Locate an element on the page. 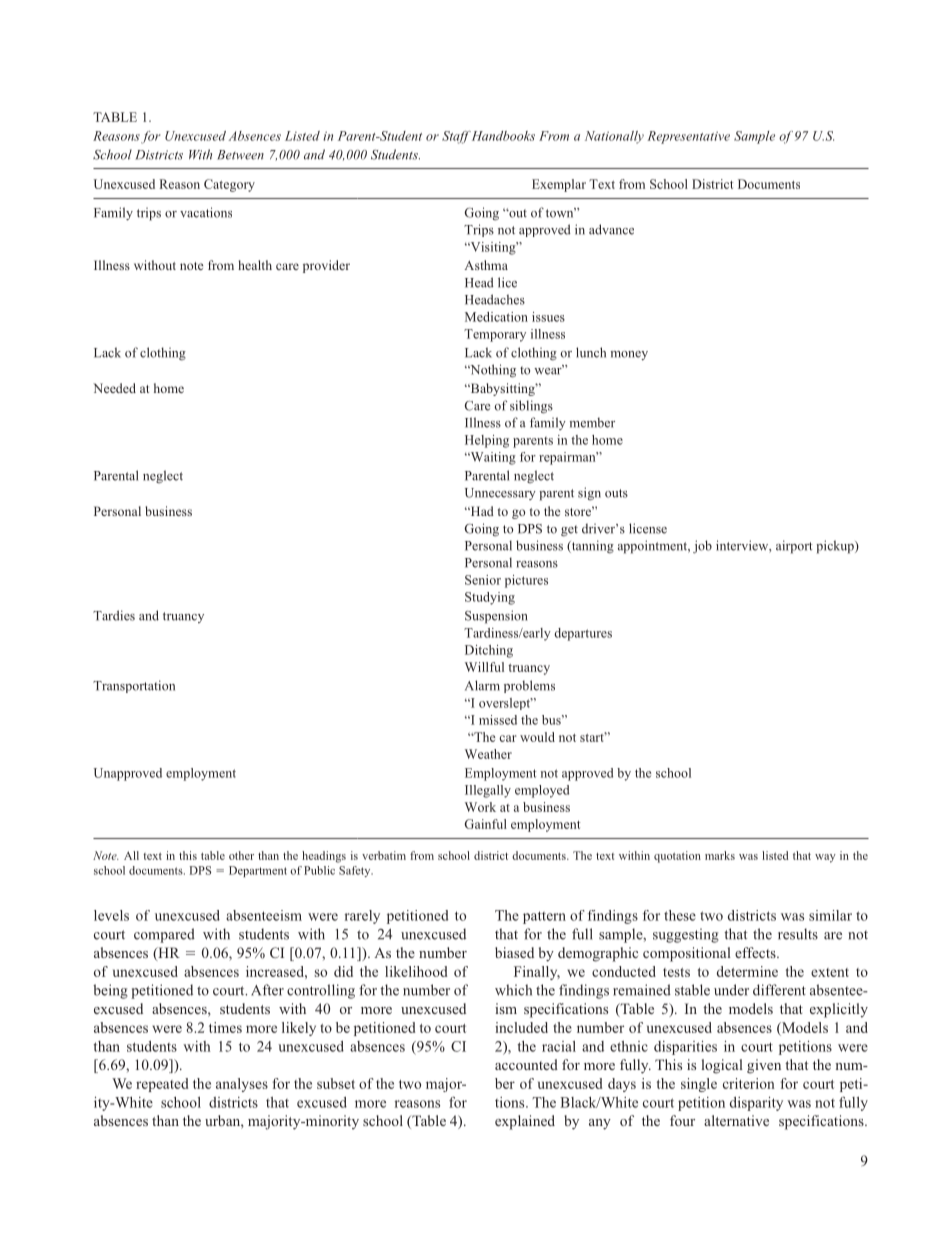  Staff is located at coordinates (456, 137).
